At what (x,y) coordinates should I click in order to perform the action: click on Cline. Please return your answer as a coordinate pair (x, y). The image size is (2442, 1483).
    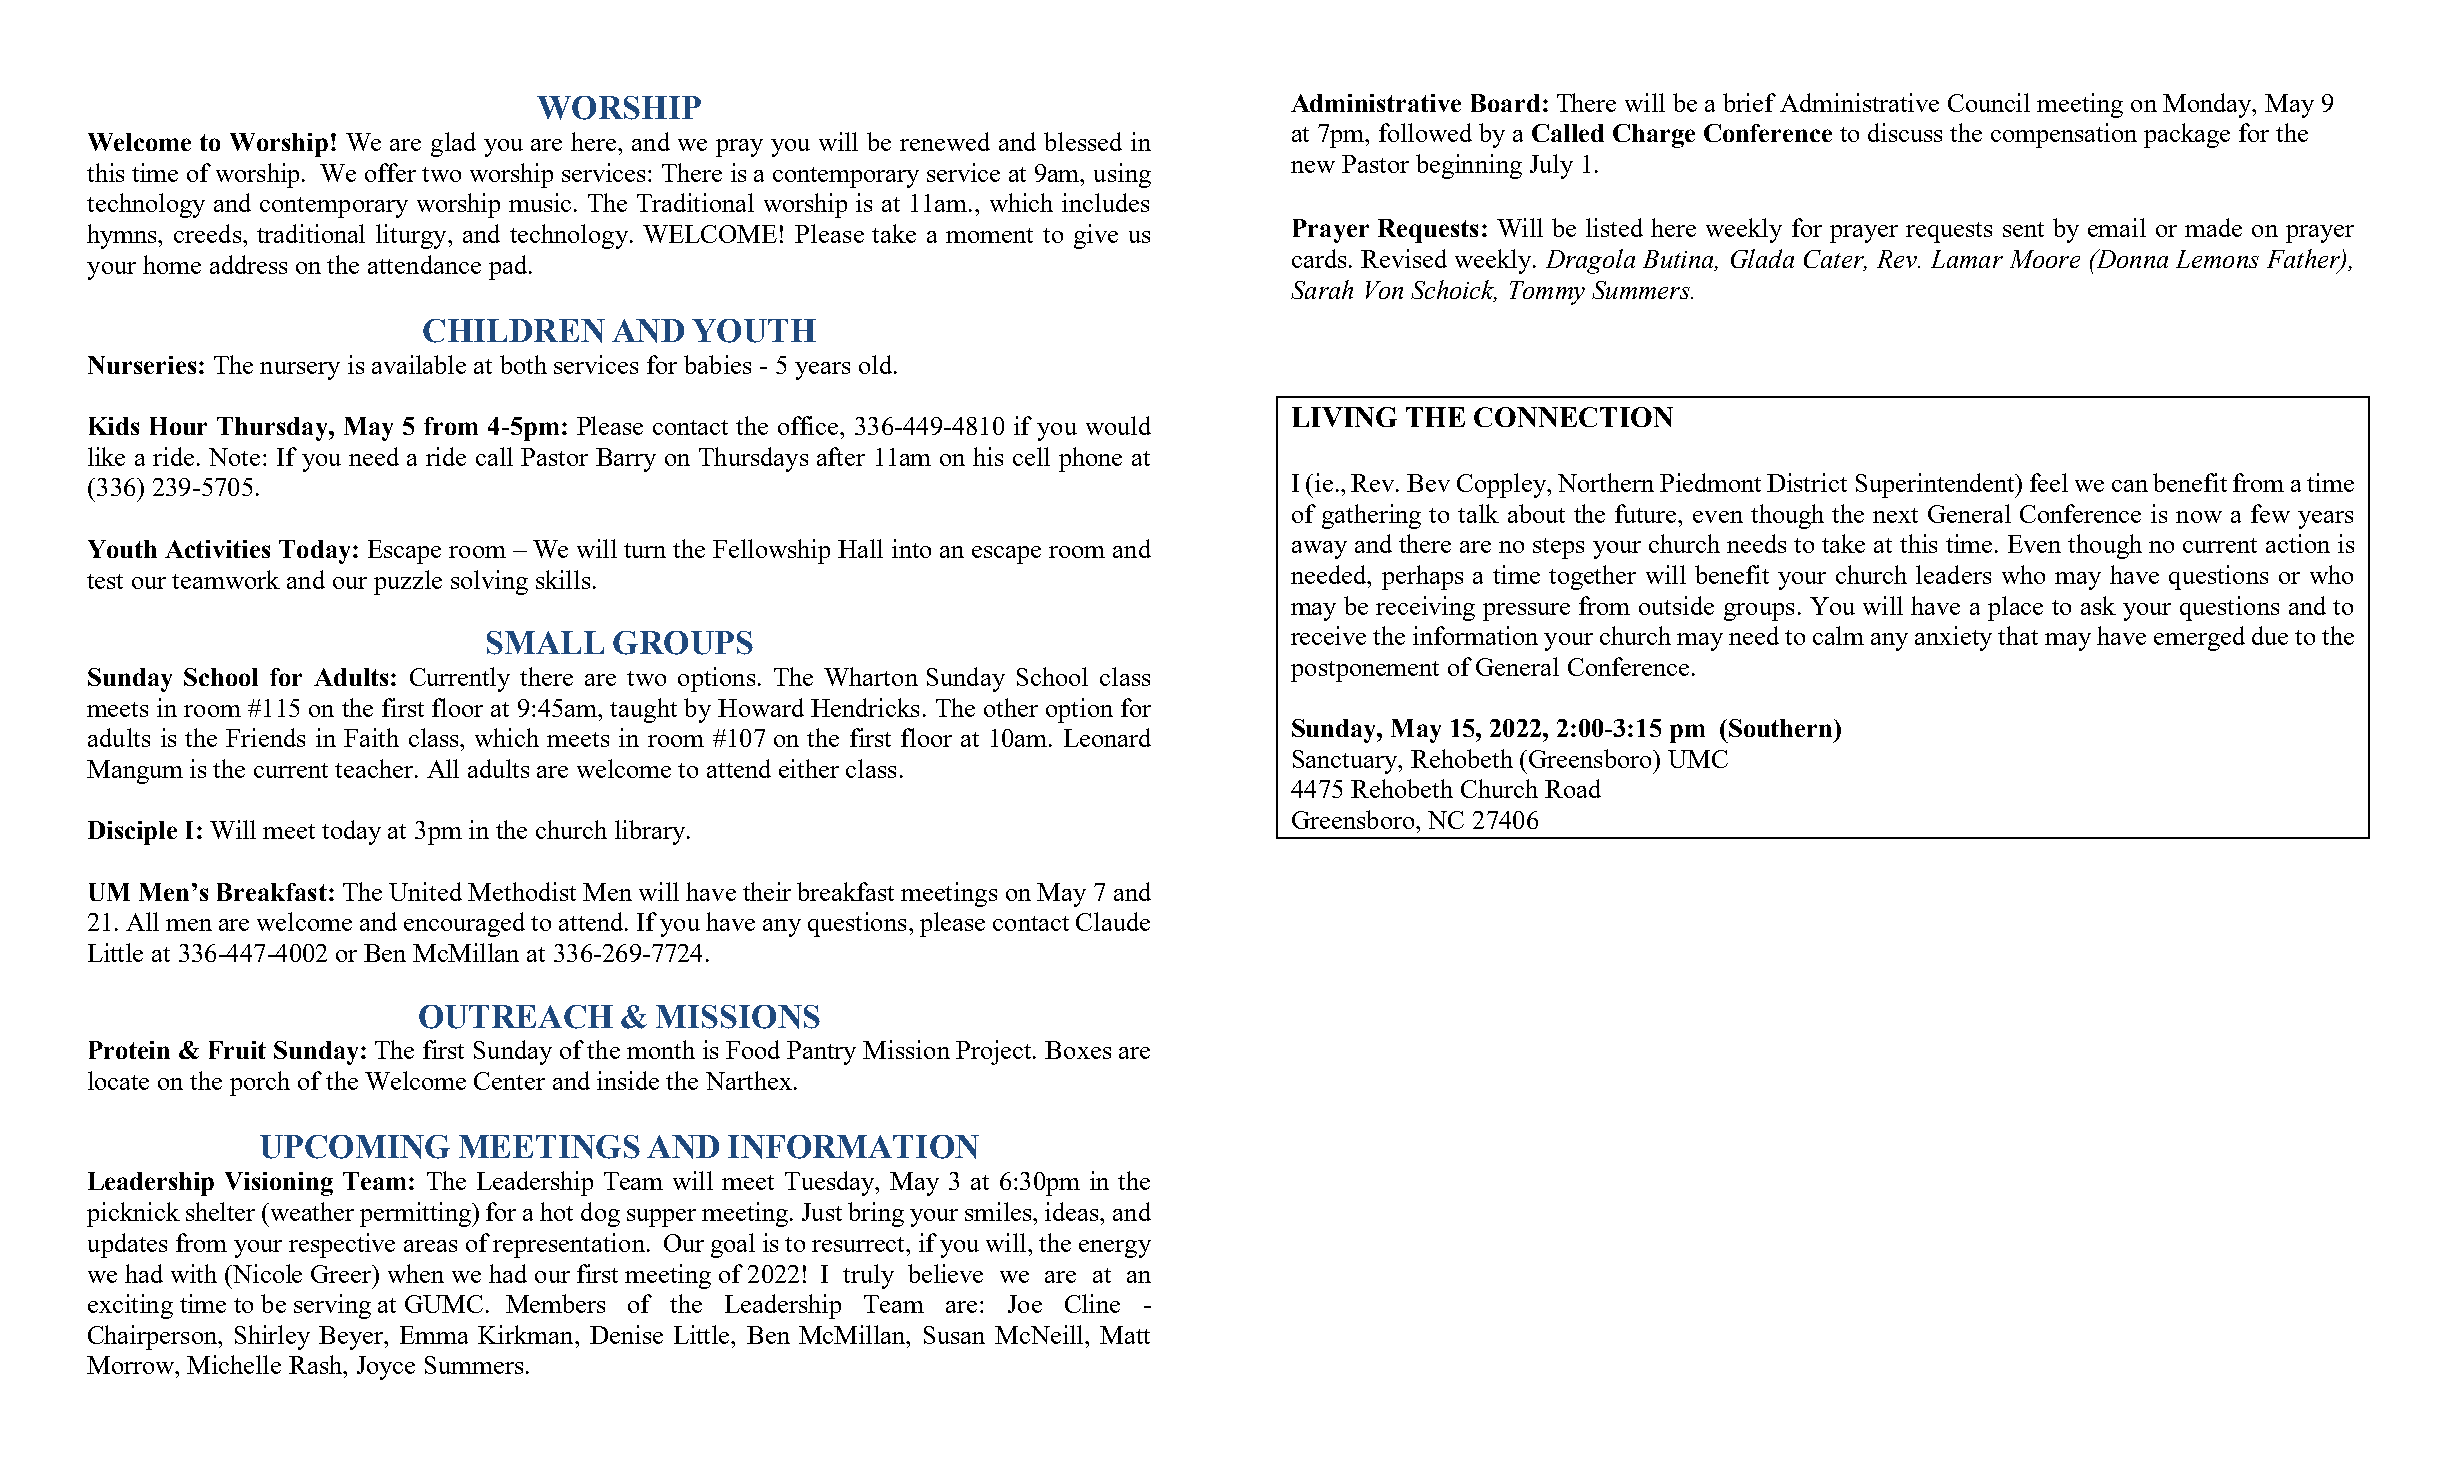
    Looking at the image, I should click on (1092, 1303).
